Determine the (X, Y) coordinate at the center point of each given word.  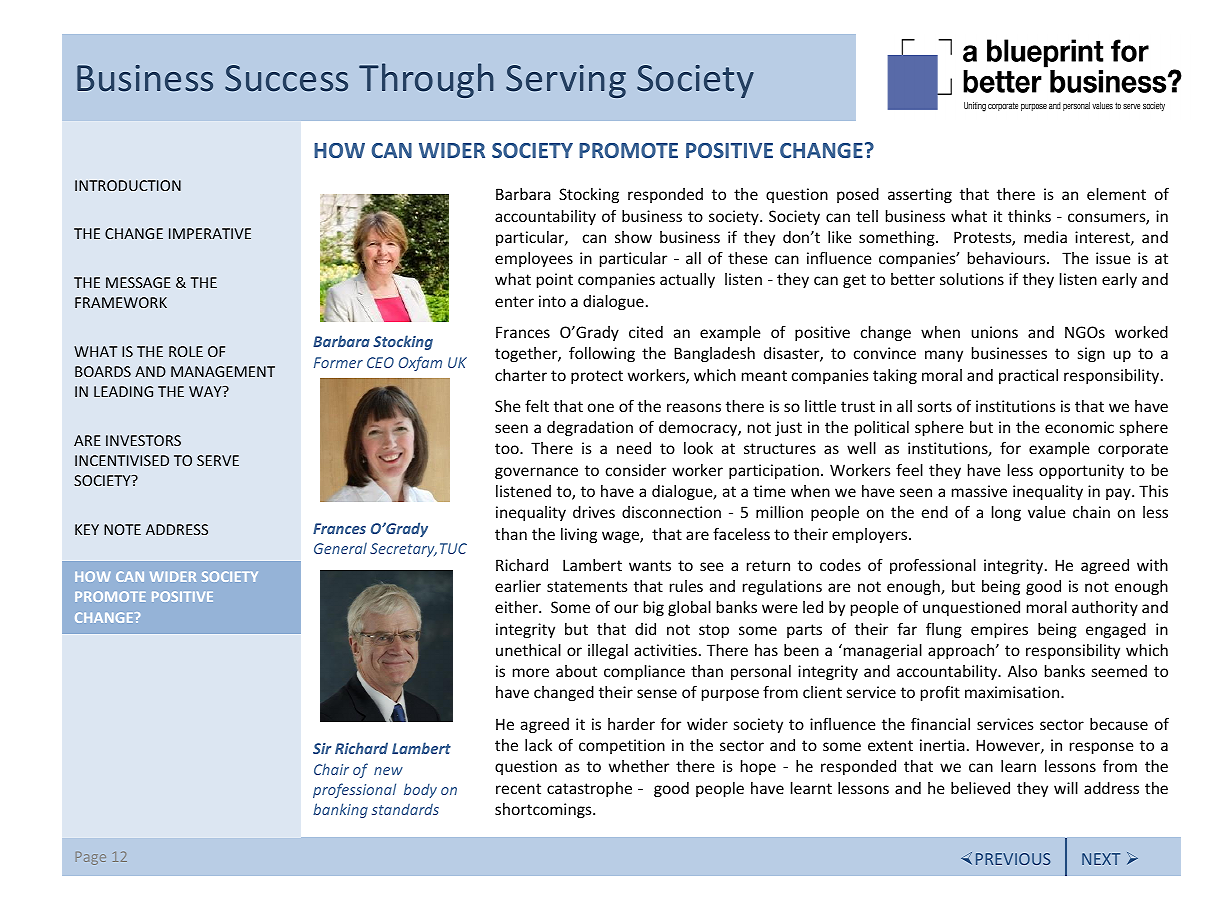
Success (286, 78)
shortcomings (544, 810)
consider (636, 470)
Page (91, 858)
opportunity (1081, 471)
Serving (566, 81)
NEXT (1101, 859)
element (1116, 194)
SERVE (218, 460)
